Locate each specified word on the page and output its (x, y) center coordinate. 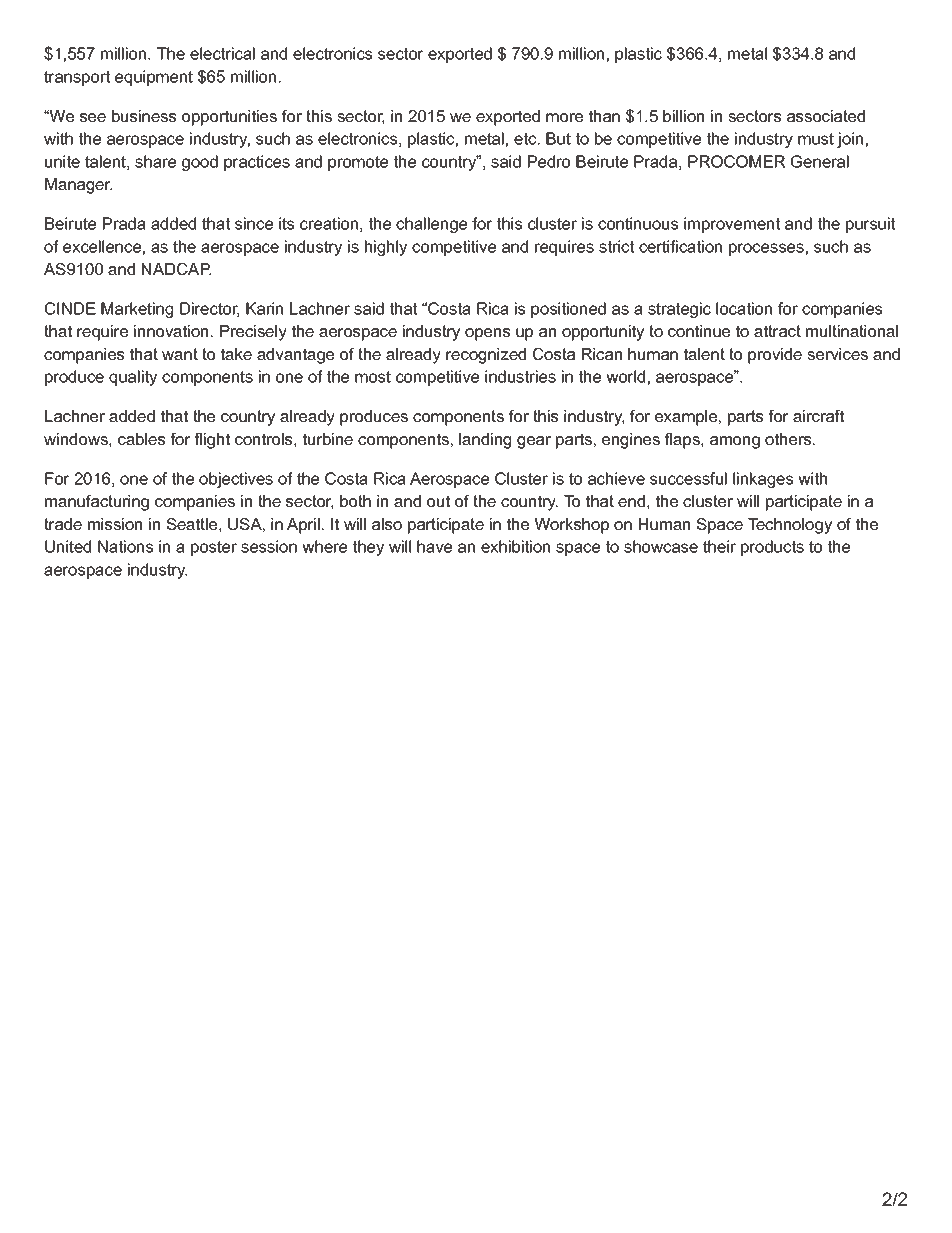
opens (487, 334)
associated (826, 116)
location (744, 308)
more (564, 117)
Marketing (137, 310)
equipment (154, 78)
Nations (125, 546)
